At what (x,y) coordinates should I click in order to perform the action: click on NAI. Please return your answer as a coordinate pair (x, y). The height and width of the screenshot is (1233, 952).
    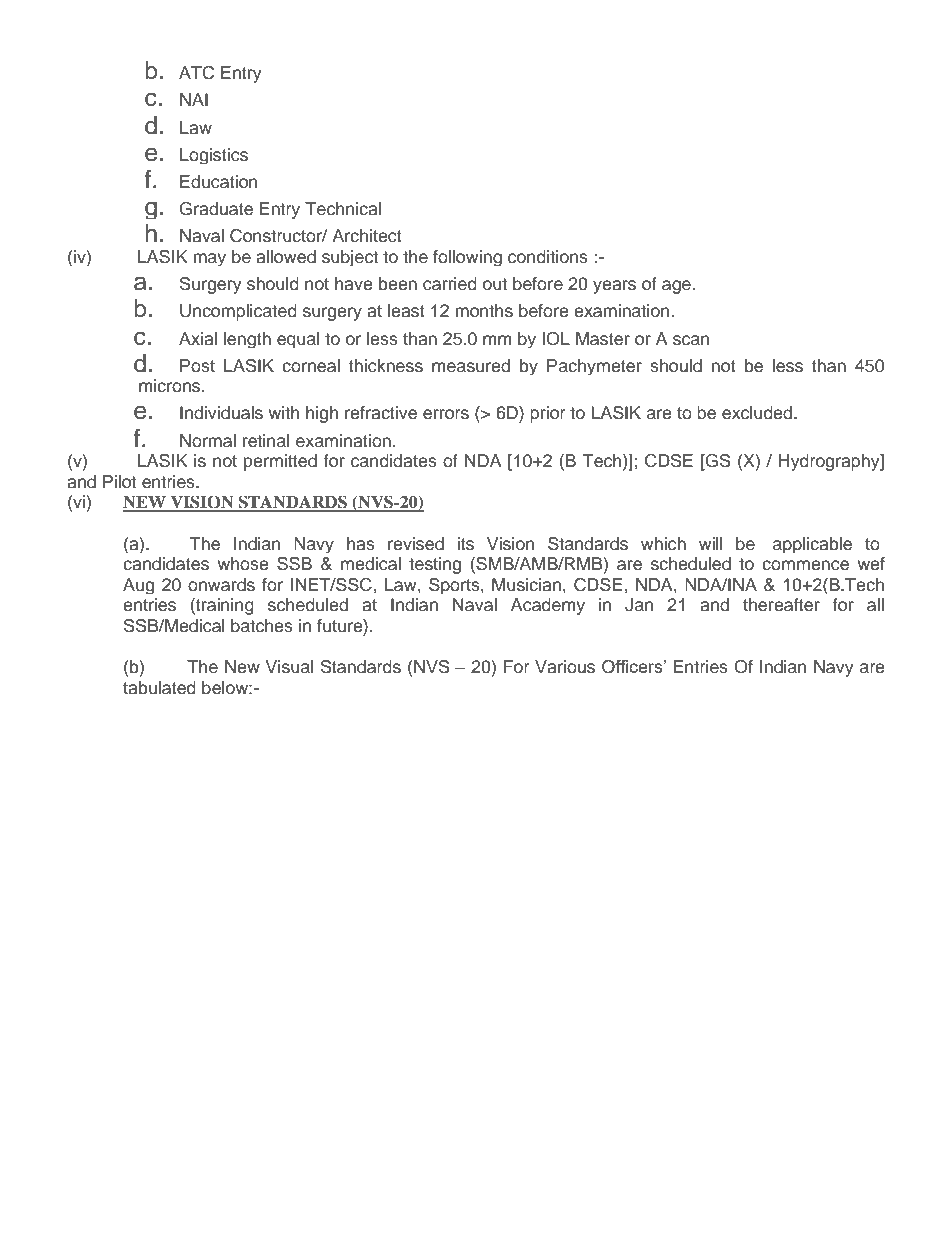
    Looking at the image, I should click on (194, 99).
